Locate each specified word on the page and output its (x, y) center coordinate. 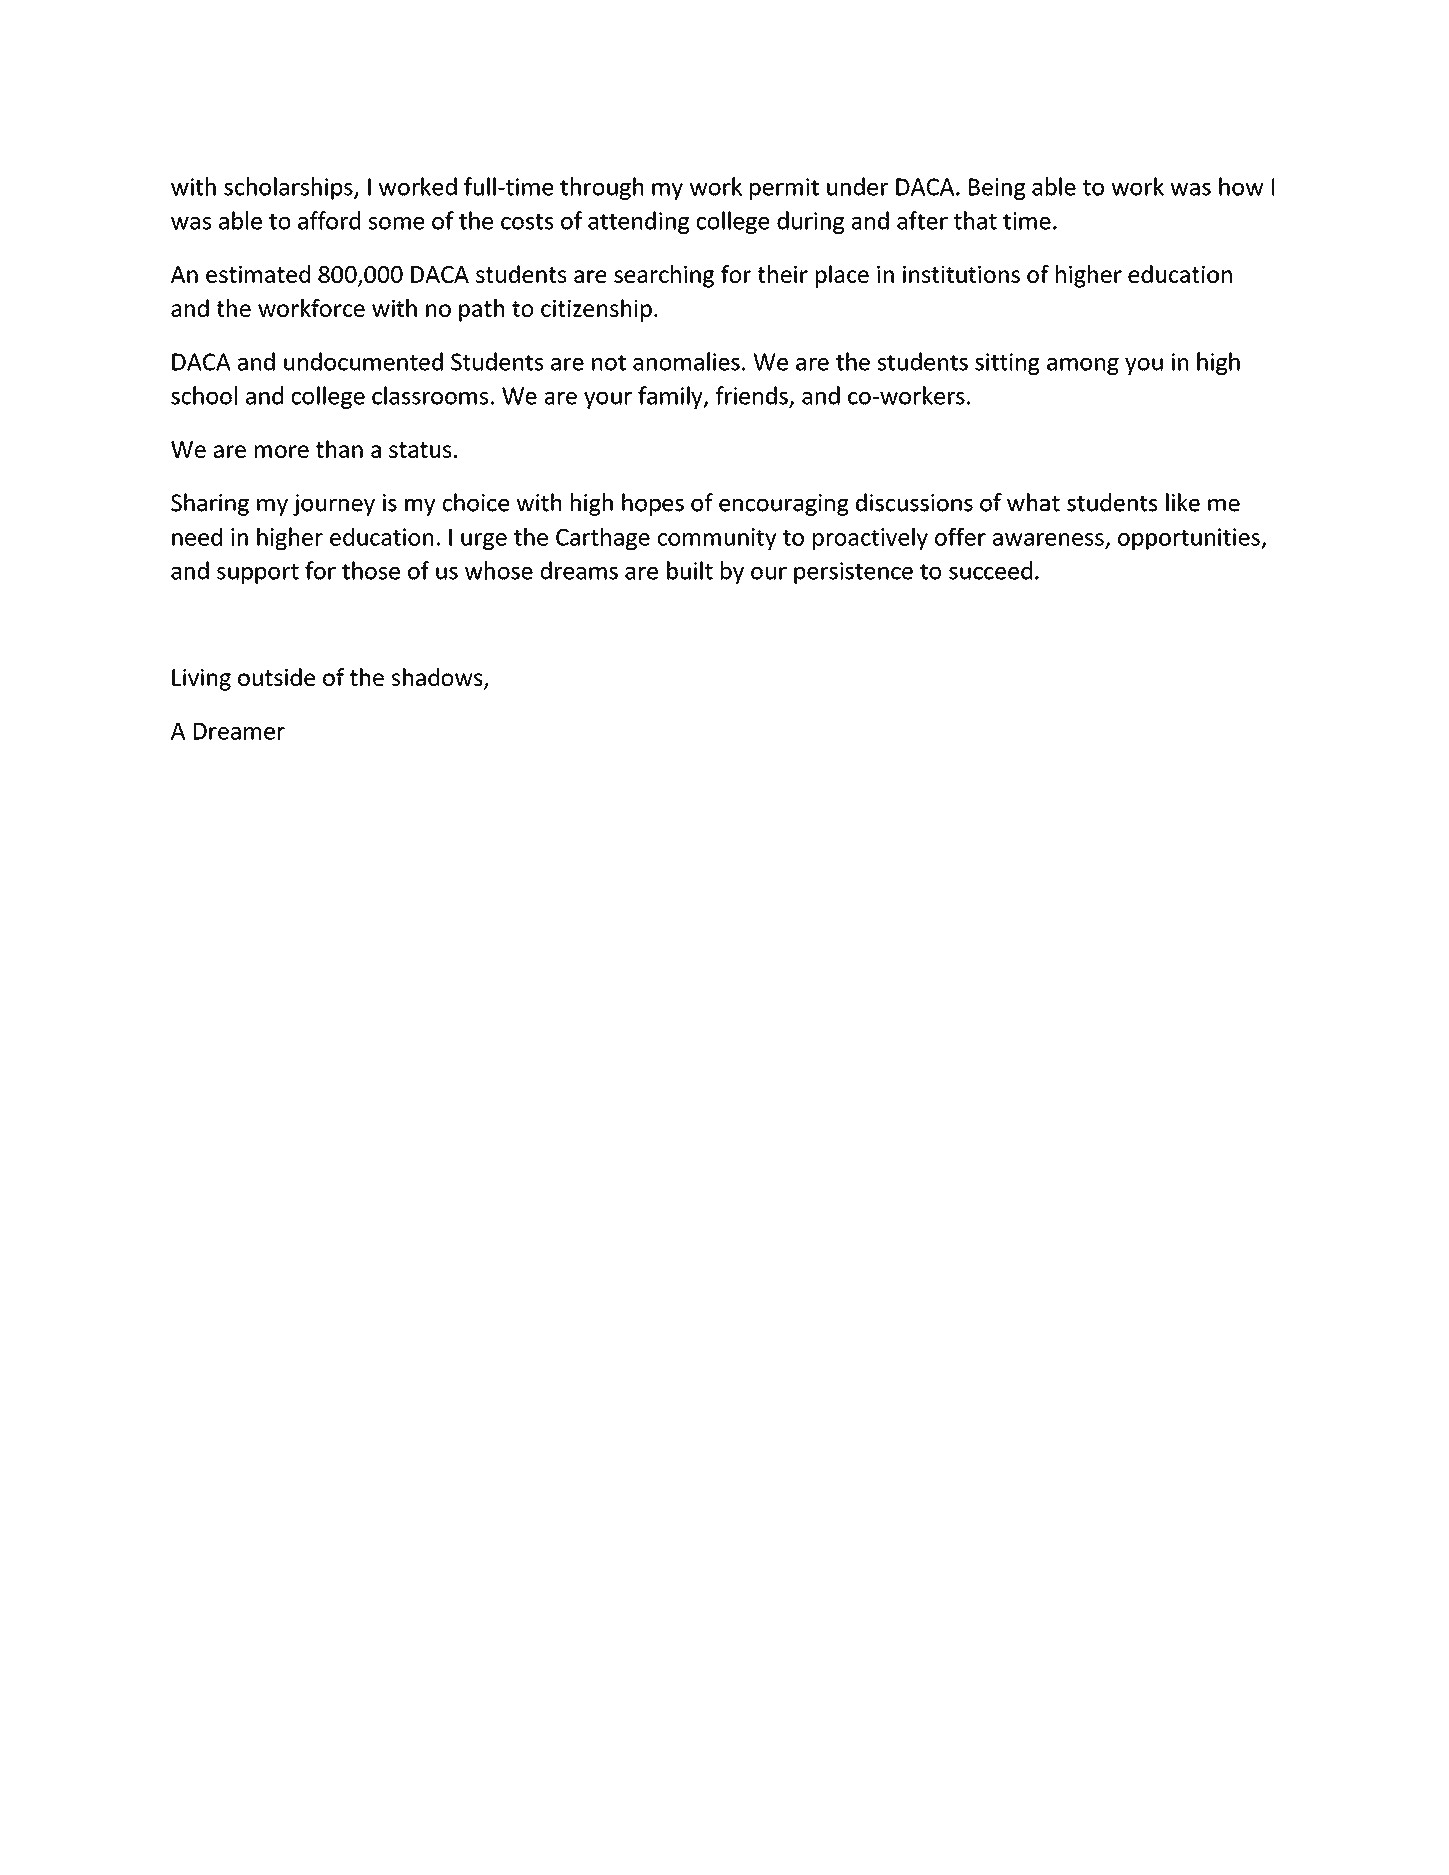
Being (997, 189)
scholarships (289, 188)
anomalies (686, 361)
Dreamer (239, 731)
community (717, 539)
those (371, 570)
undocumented (363, 361)
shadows (438, 678)
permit (784, 189)
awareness (1049, 540)
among (1083, 366)
